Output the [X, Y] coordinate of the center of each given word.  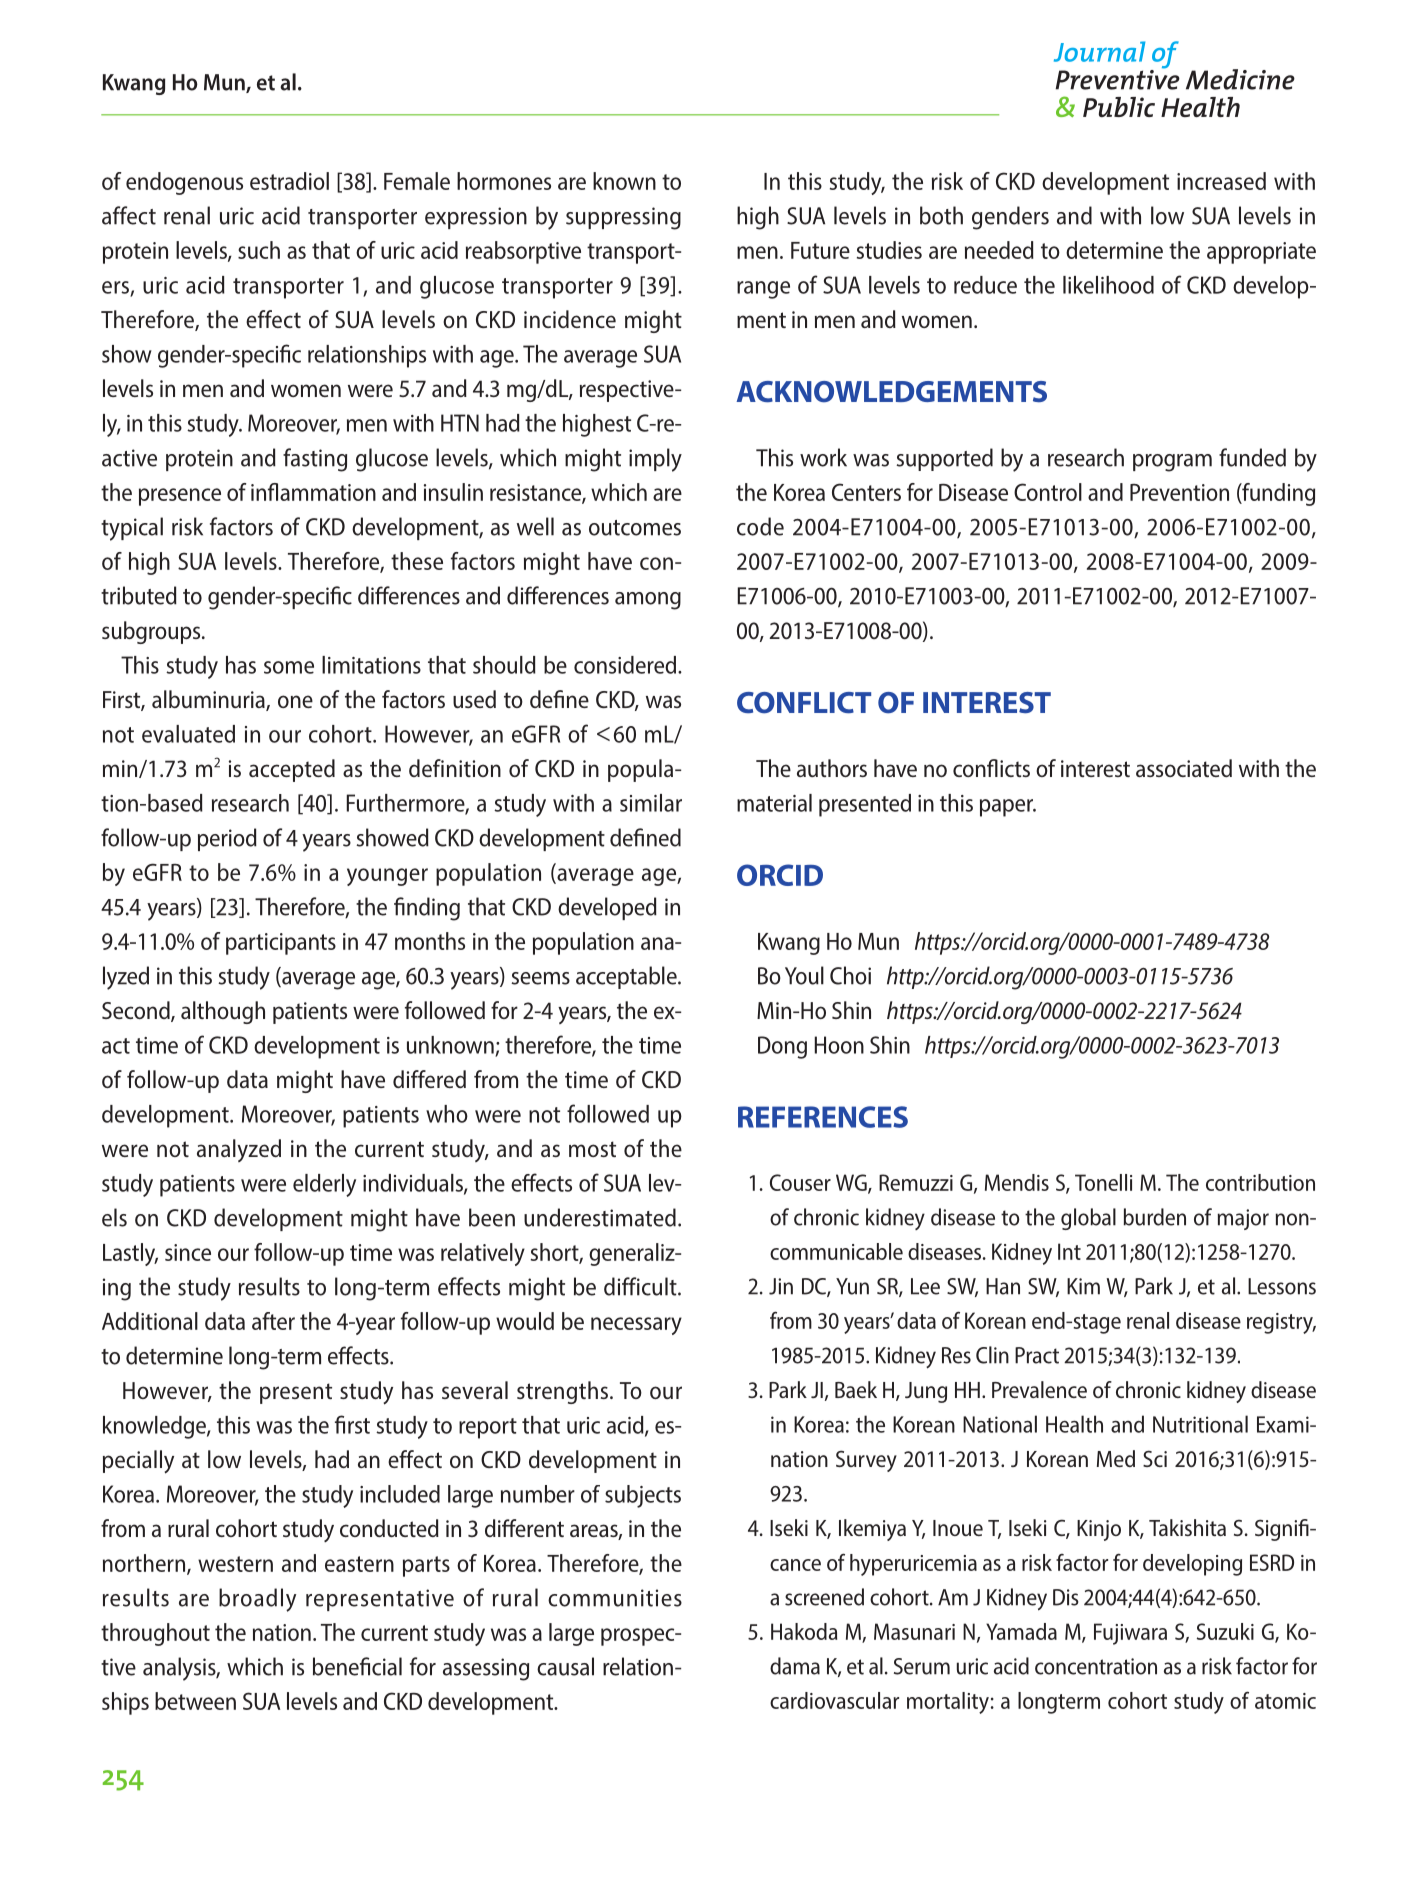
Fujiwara [1130, 1634]
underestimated [600, 1217]
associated [1184, 768]
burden [1155, 1217]
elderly [324, 1185]
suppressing [623, 218]
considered [625, 665]
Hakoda [804, 1631]
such [259, 250]
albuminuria [209, 700]
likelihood [1108, 285]
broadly [257, 1600]
